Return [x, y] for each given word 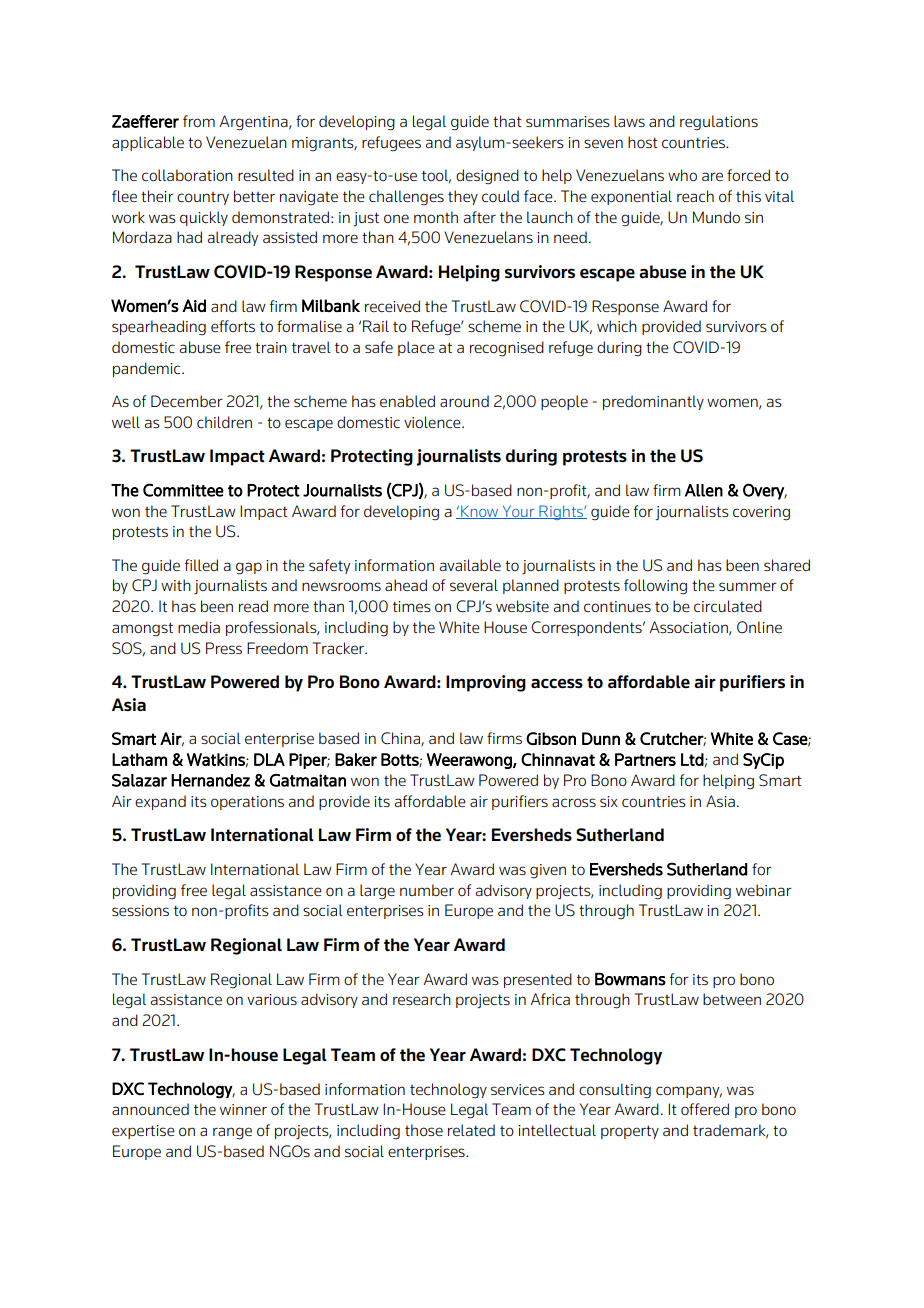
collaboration [187, 175]
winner [243, 1109]
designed [487, 177]
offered [705, 1109]
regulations [719, 123]
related [471, 1130]
